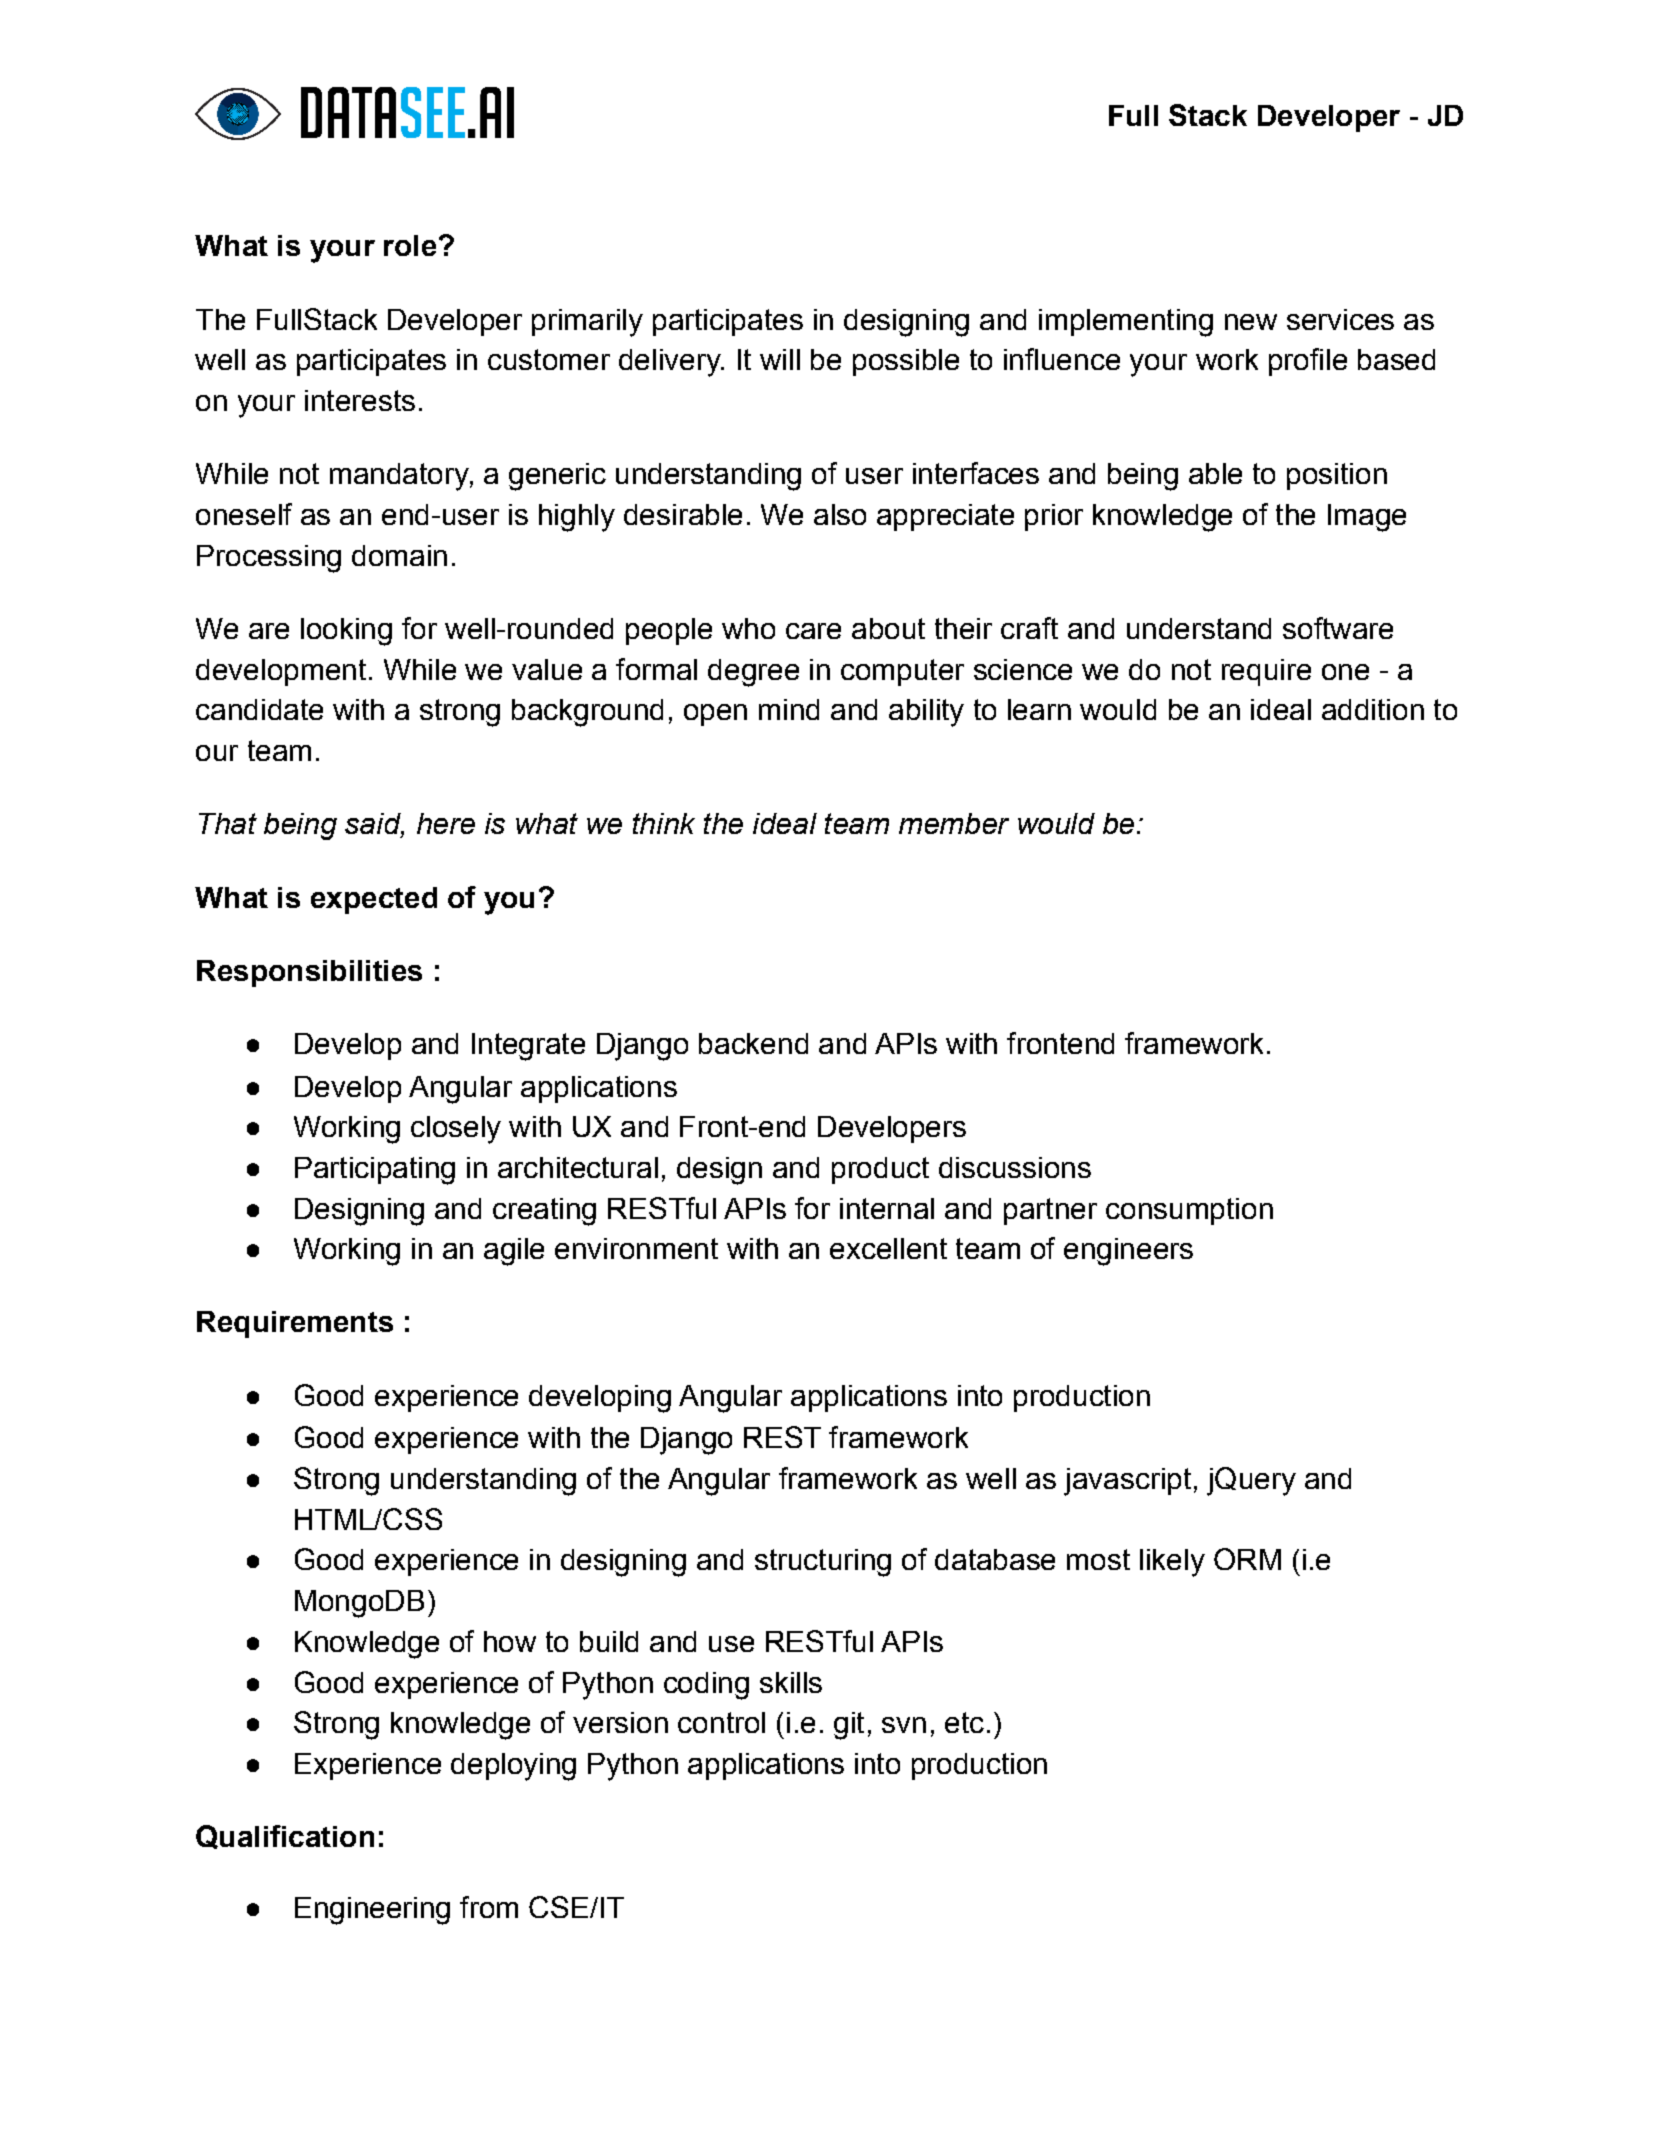  What do you see at coordinates (849, 1726) in the page?
I see `git` at bounding box center [849, 1726].
